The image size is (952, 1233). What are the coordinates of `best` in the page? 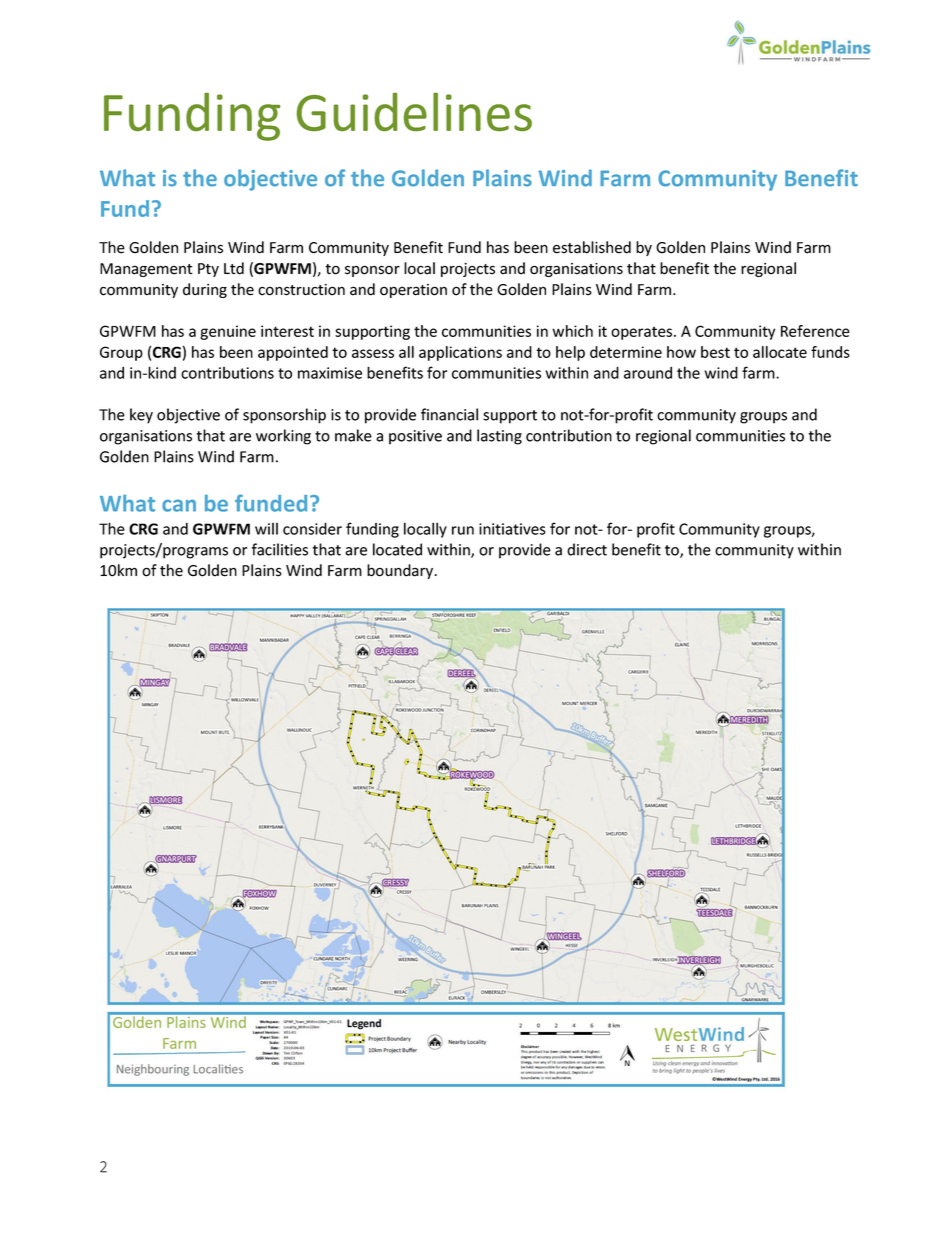 It's located at (715, 352).
